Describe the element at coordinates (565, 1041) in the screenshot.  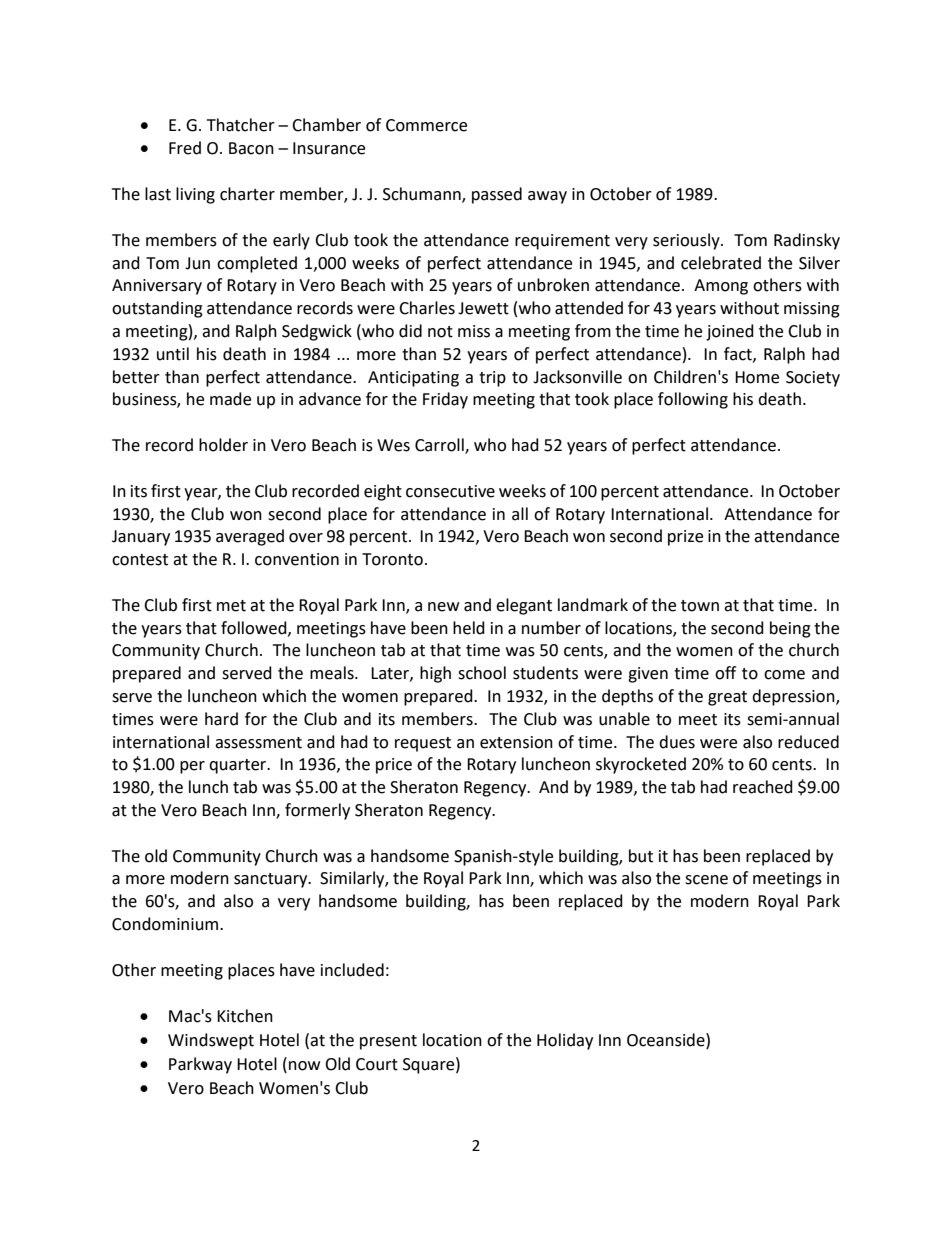
I see `Holiday` at that location.
